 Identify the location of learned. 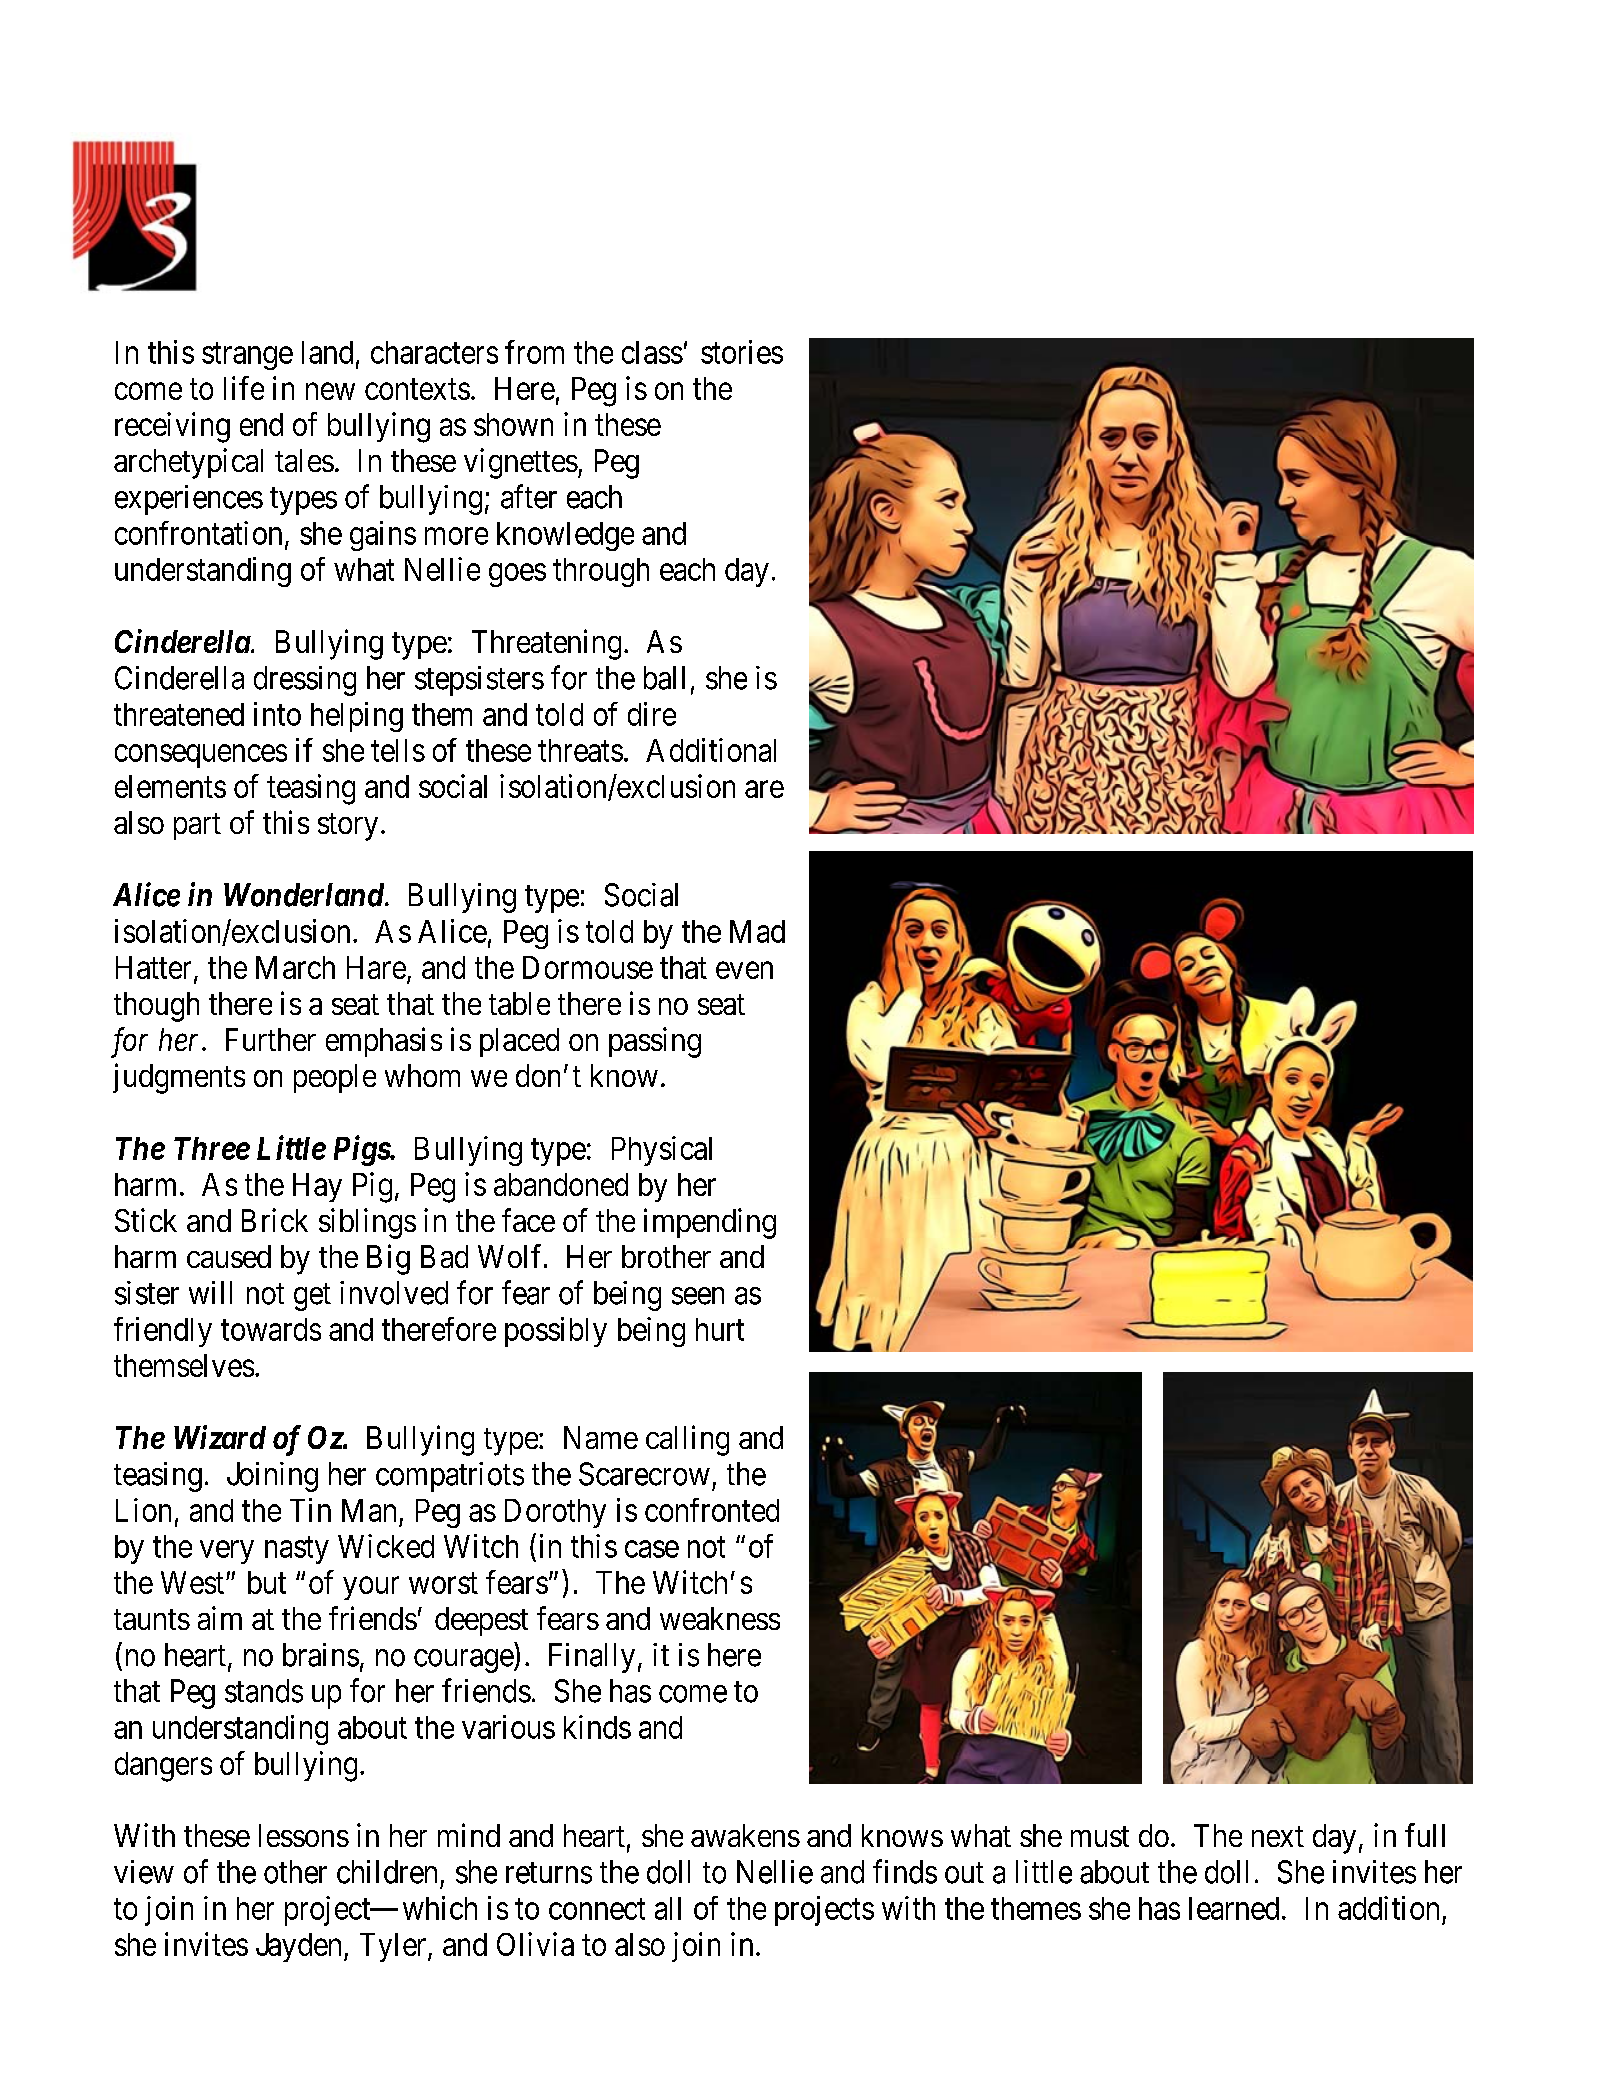
(1234, 1908).
